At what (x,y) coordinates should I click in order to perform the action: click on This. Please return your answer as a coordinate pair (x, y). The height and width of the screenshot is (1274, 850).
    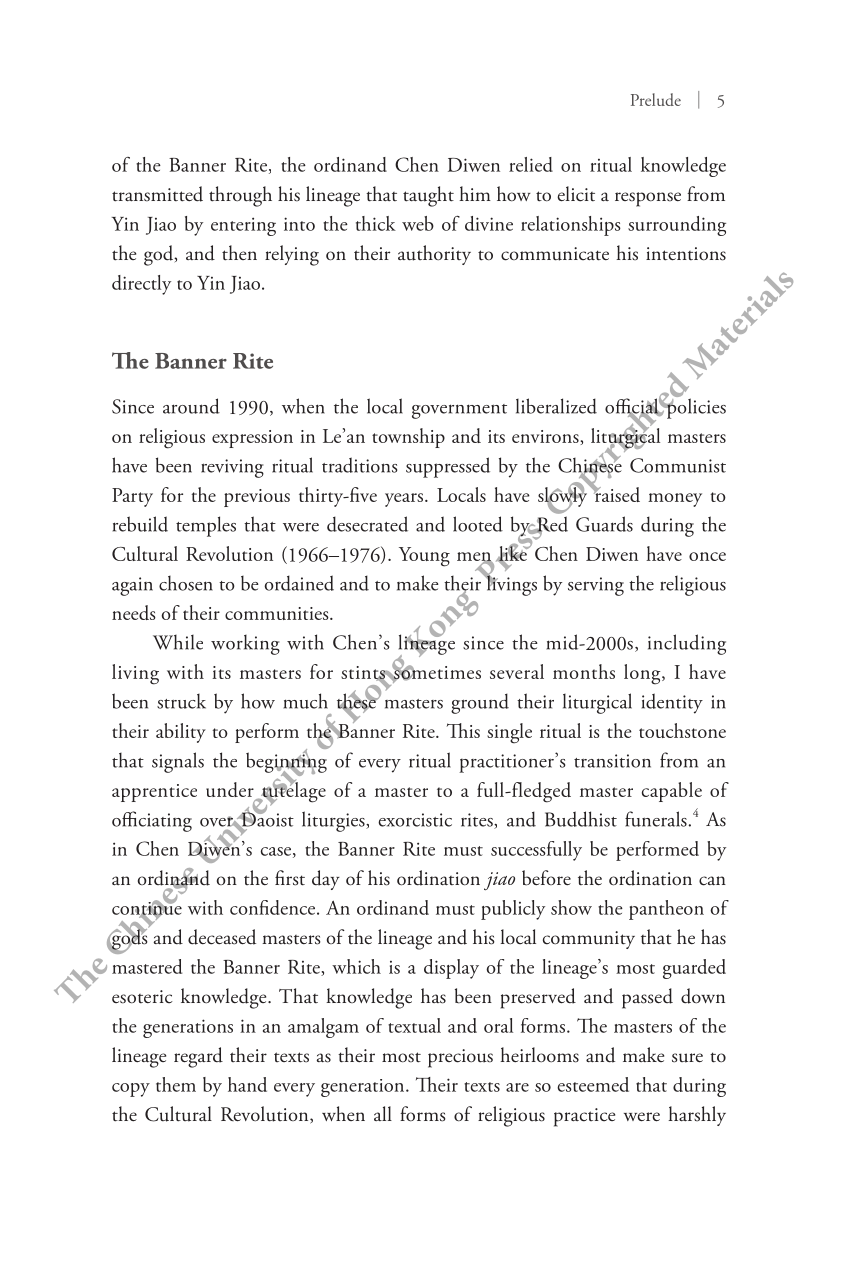
    Looking at the image, I should click on (463, 730).
